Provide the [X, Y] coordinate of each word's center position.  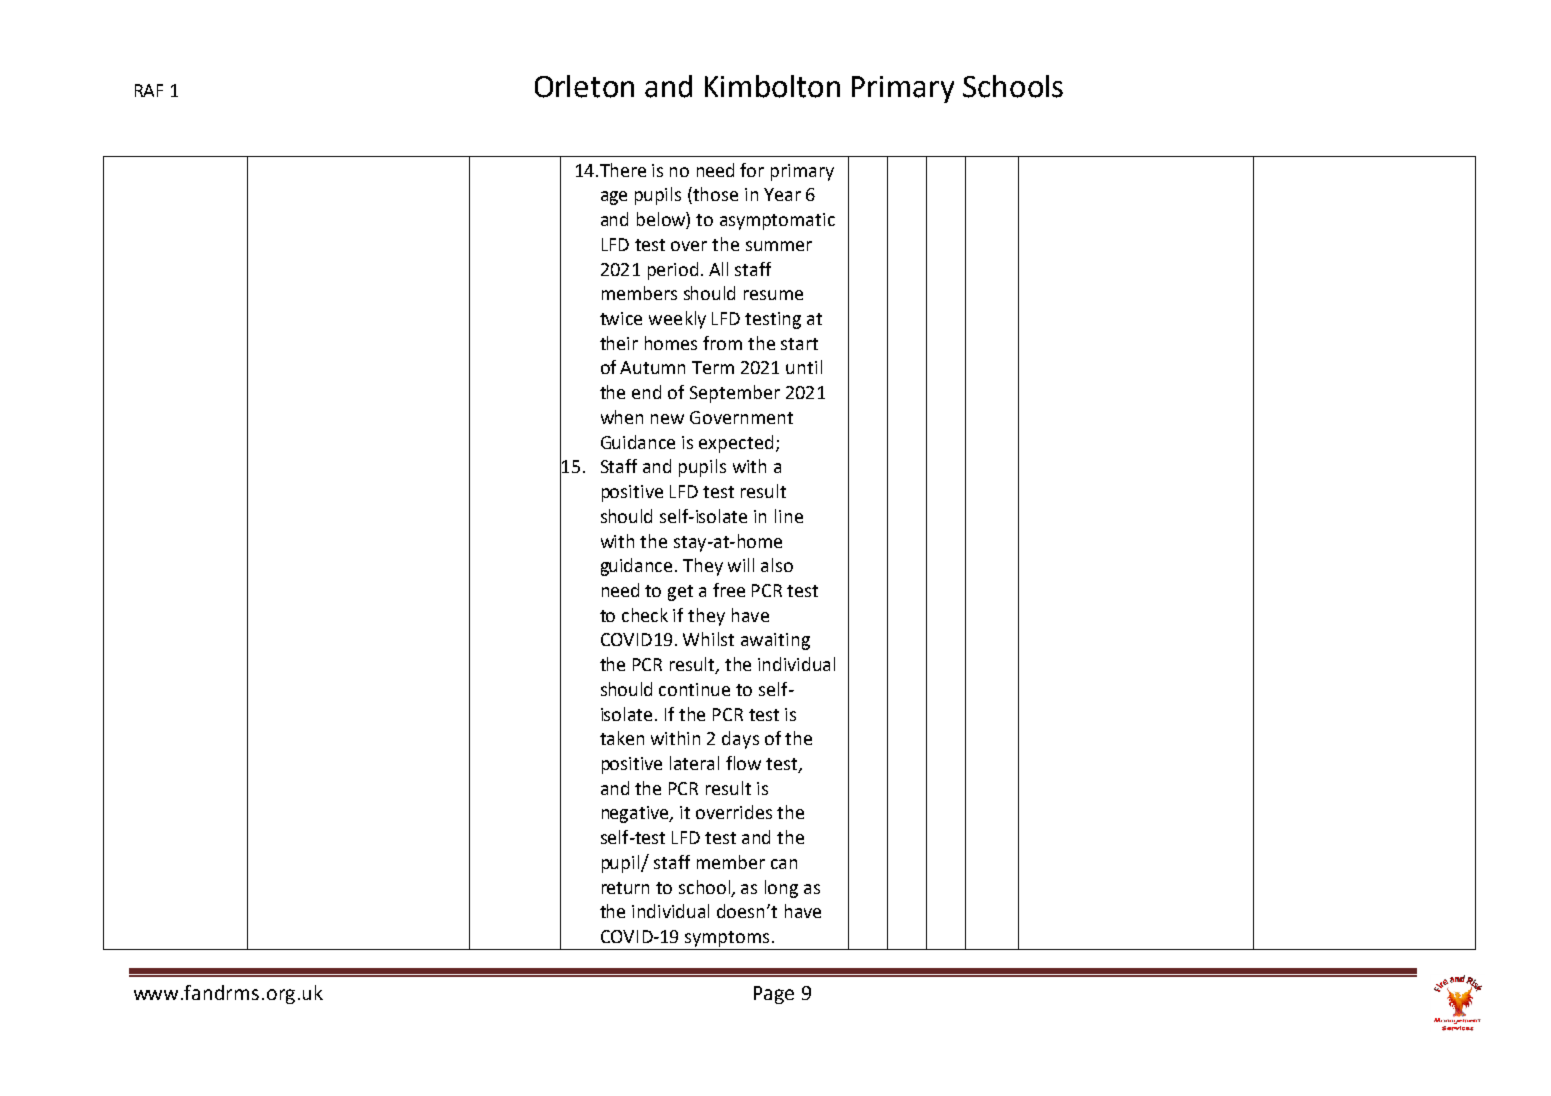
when [622, 417]
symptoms [727, 939]
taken [622, 738]
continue [694, 689]
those [714, 195]
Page [774, 995]
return [625, 888]
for [752, 170]
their [619, 343]
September [735, 394]
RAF [149, 90]
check [645, 615]
